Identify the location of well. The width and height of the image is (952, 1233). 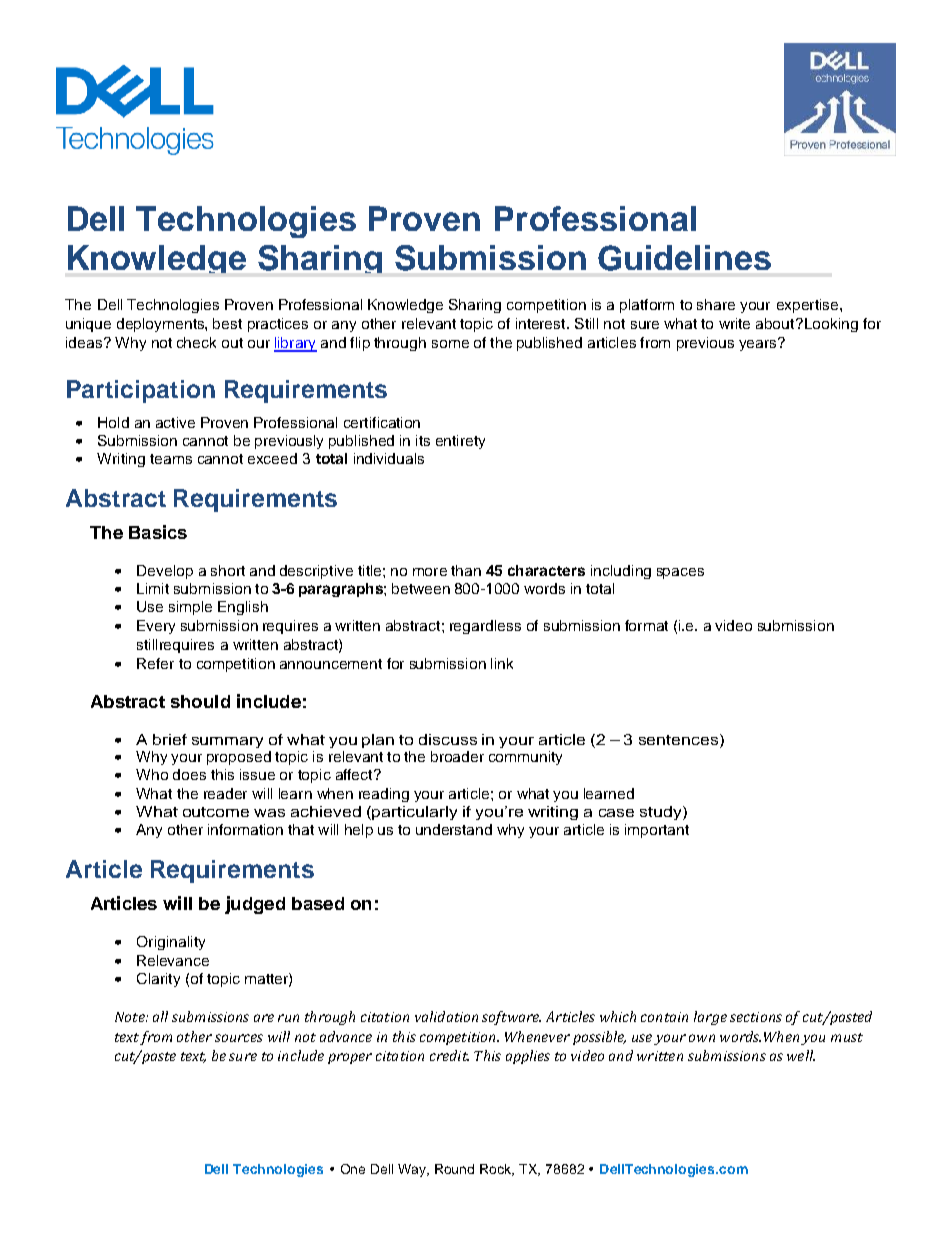
(801, 1055).
